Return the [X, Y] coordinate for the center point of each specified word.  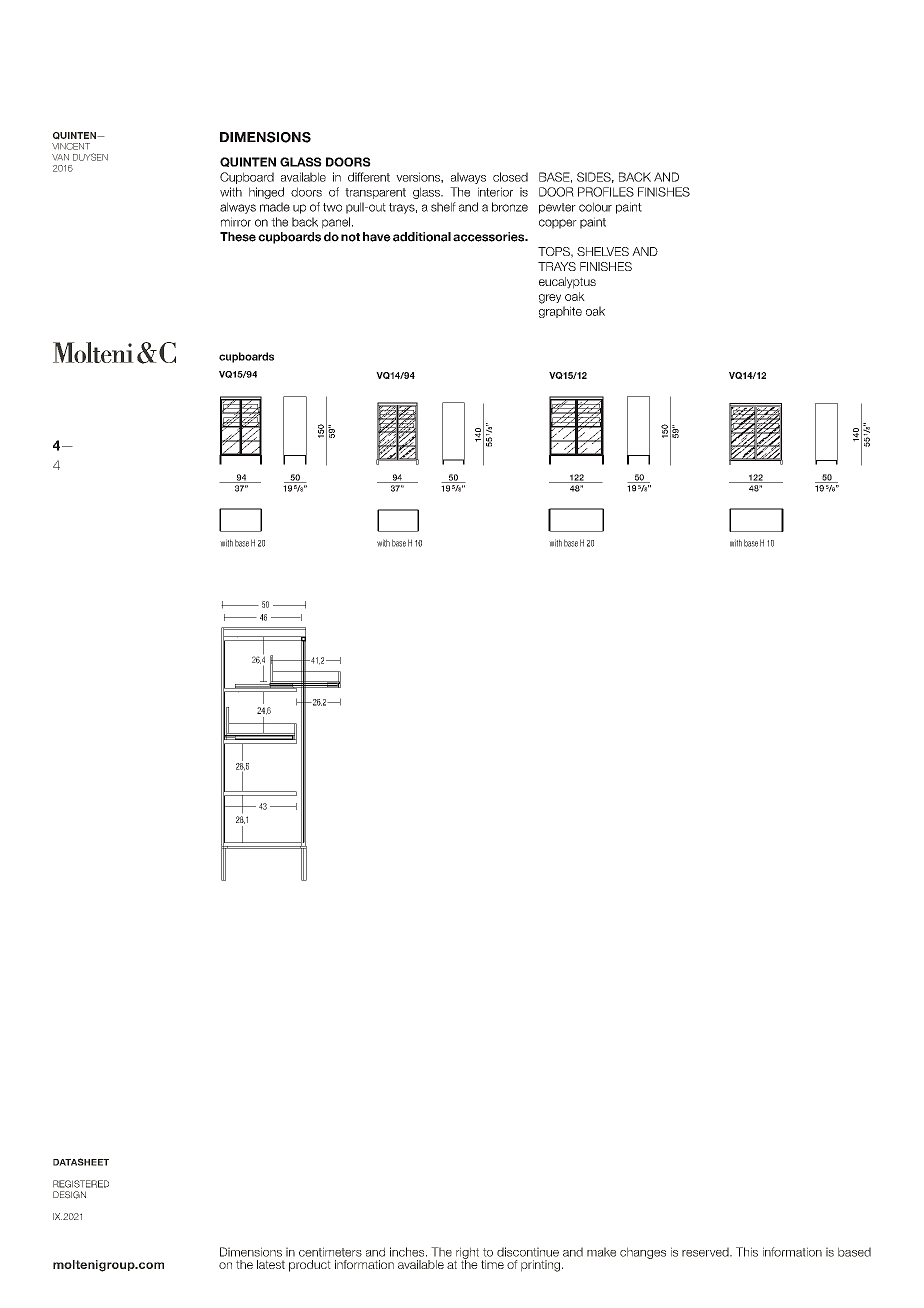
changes [643, 1253]
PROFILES [606, 192]
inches [408, 1252]
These [238, 237]
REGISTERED [81, 1184]
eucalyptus [567, 283]
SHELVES [603, 251]
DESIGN [69, 1195]
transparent [375, 193]
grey [550, 299]
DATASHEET [81, 1162]
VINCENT [71, 146]
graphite [560, 312]
